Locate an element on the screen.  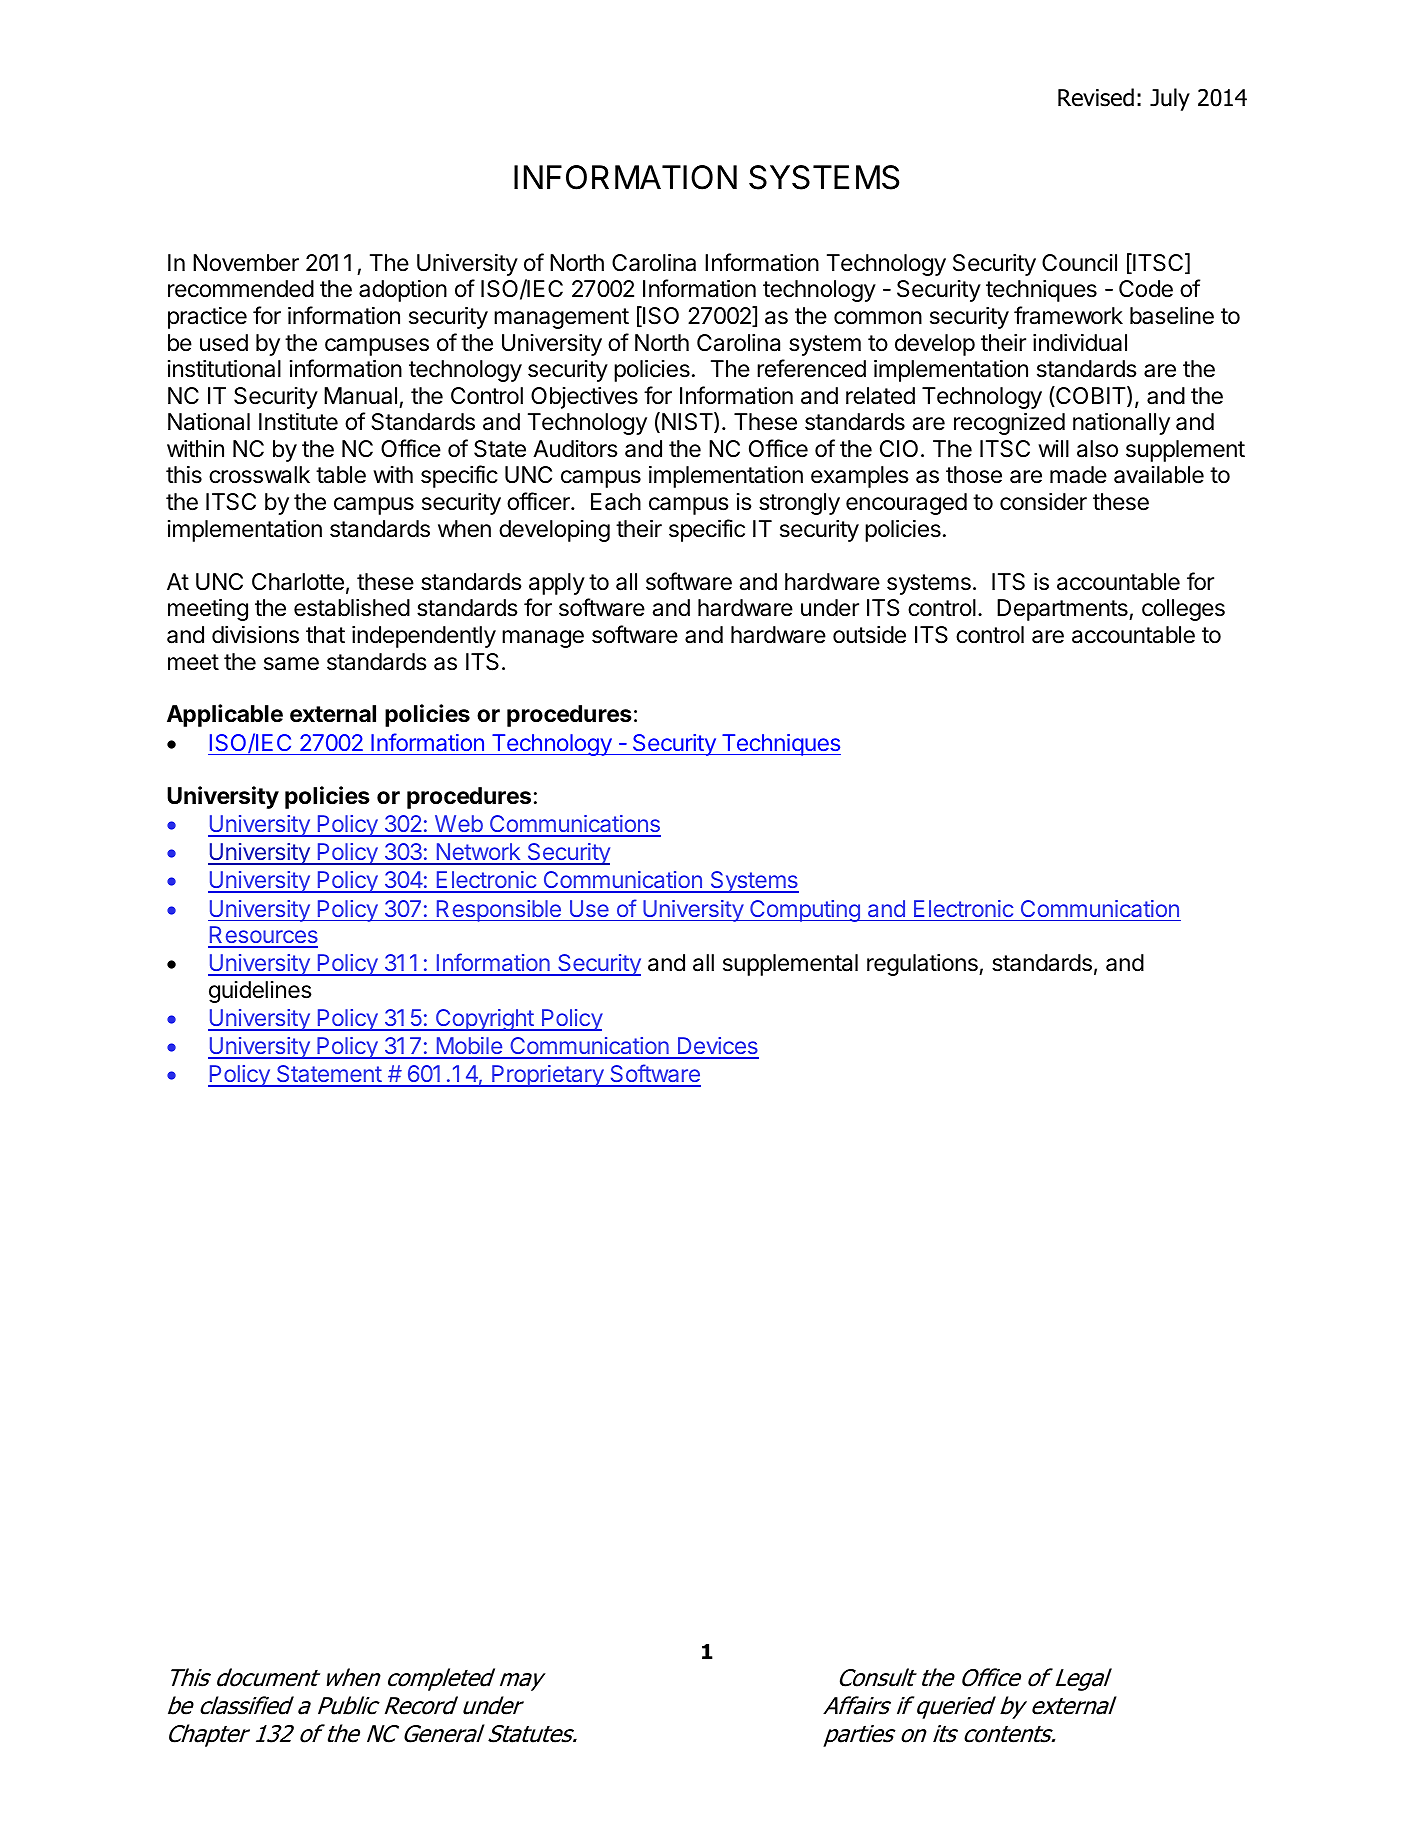
Proprietary is located at coordinates (548, 1076).
